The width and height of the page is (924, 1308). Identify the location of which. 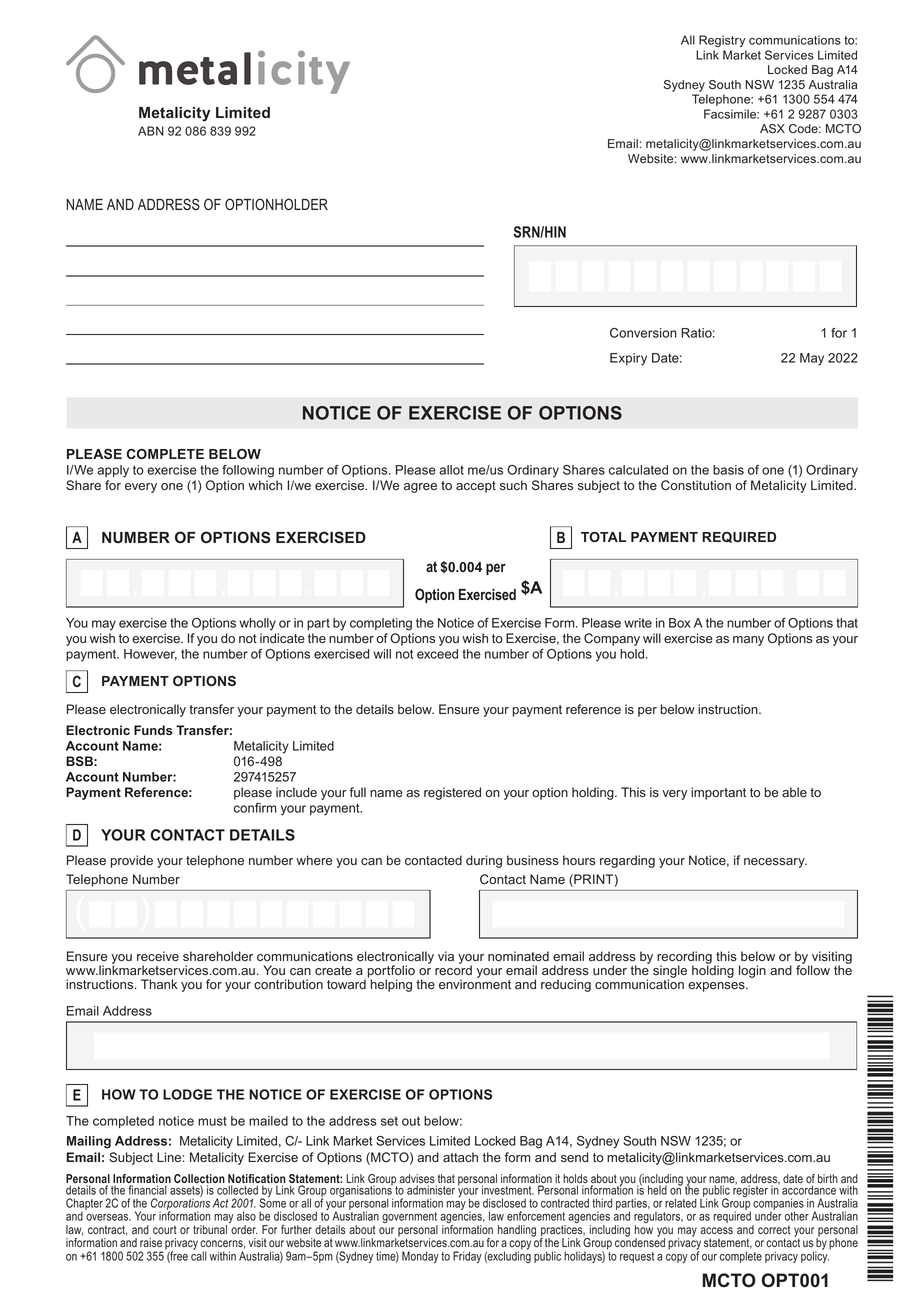
(265, 485).
